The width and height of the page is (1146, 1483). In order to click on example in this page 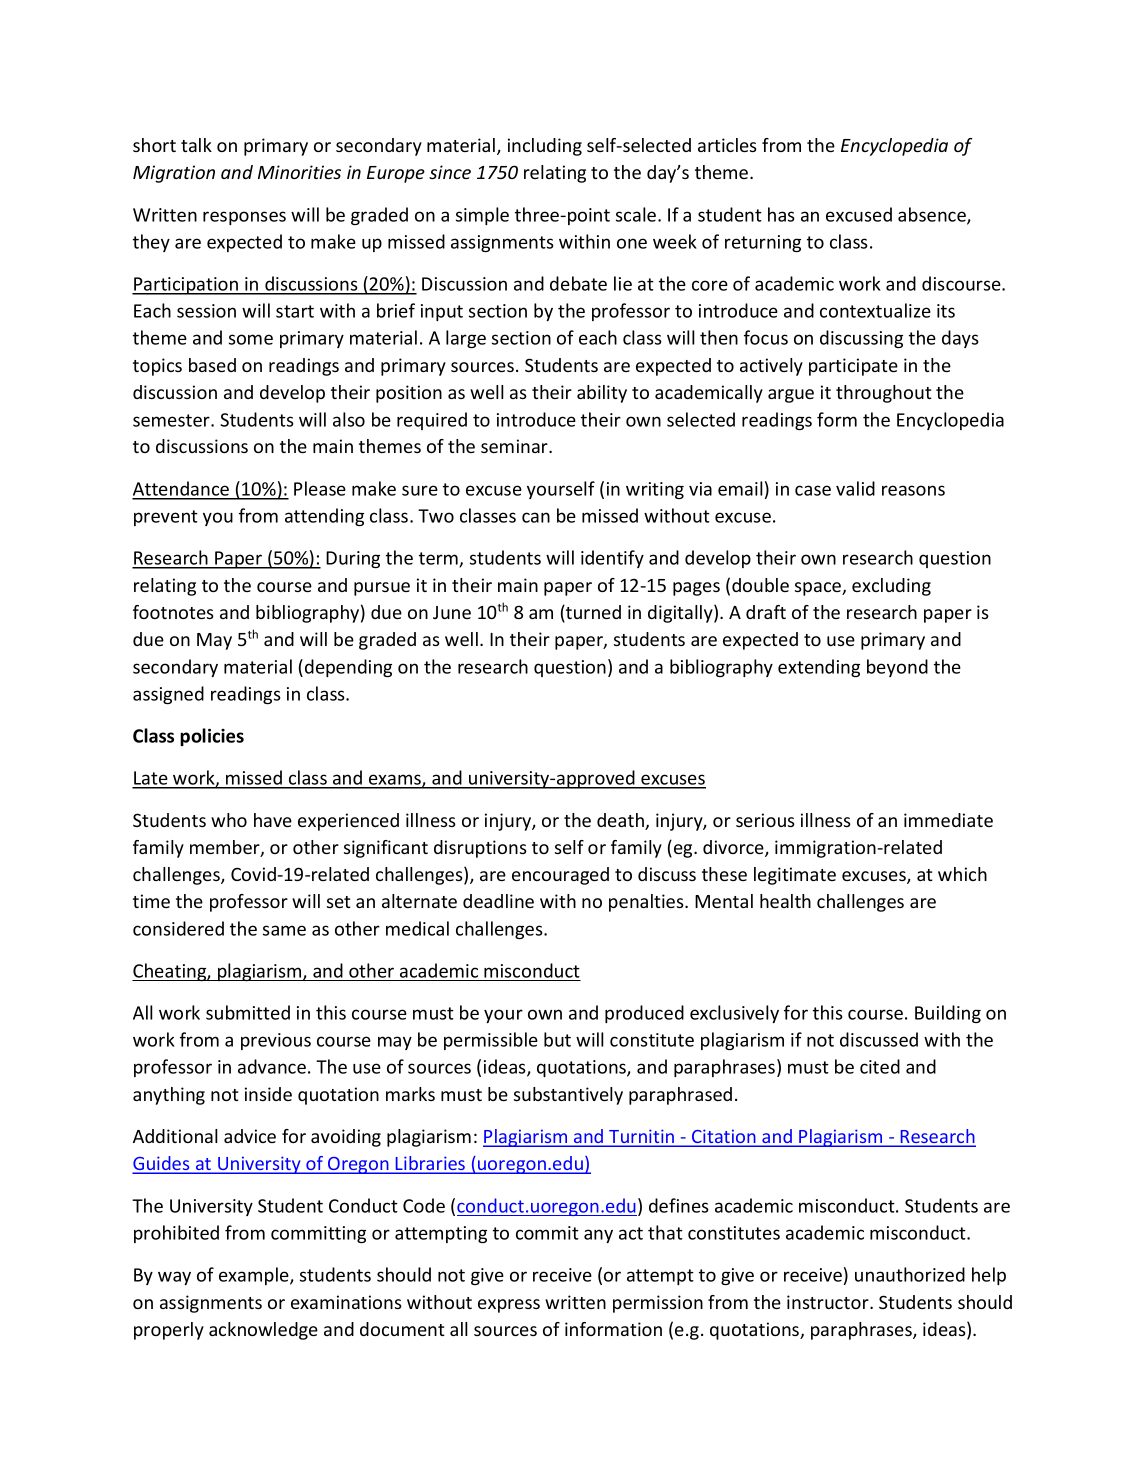, I will do `click(255, 1276)`.
